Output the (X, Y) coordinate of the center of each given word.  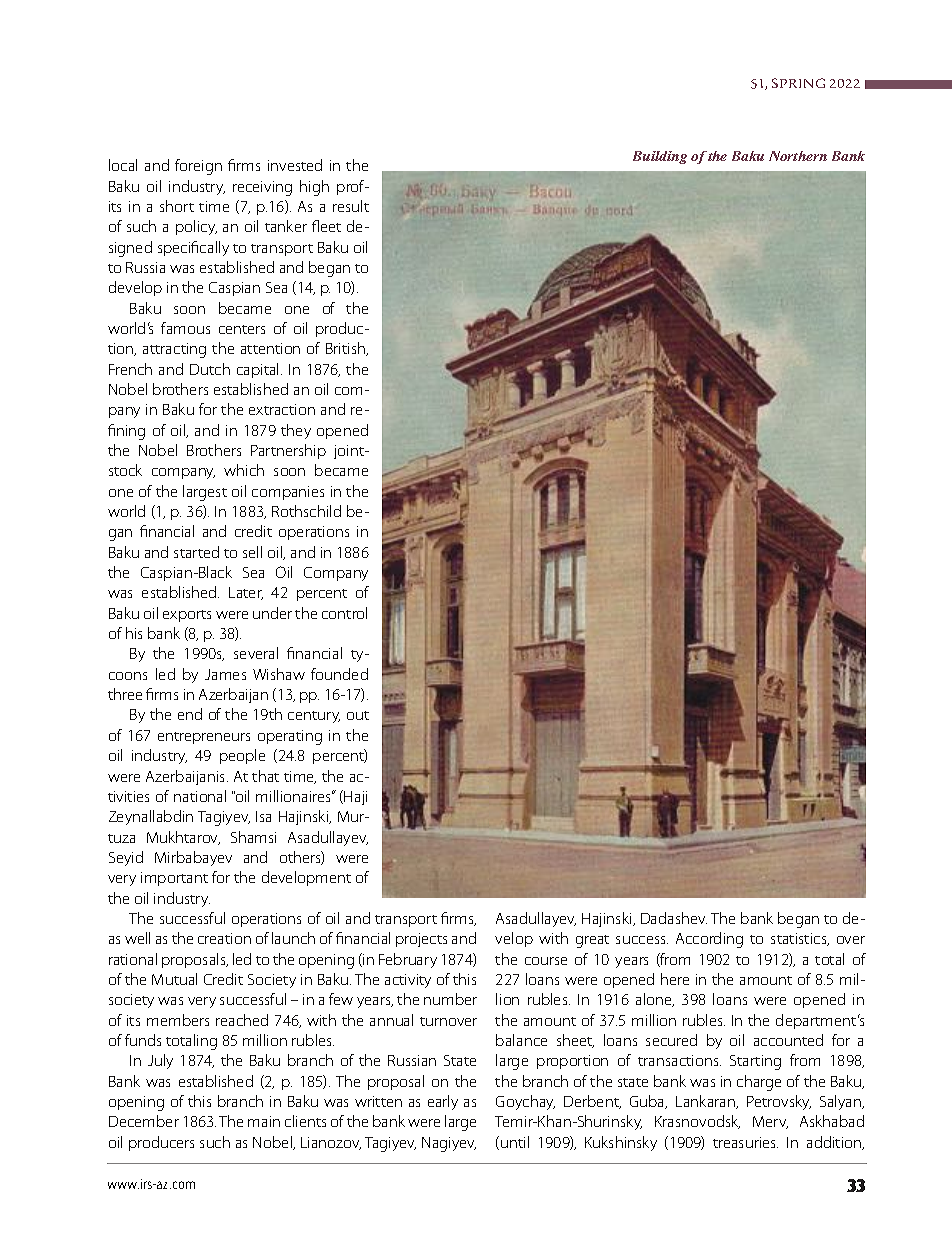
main (264, 1121)
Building (660, 157)
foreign (198, 167)
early (443, 1102)
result (351, 206)
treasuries (745, 1142)
